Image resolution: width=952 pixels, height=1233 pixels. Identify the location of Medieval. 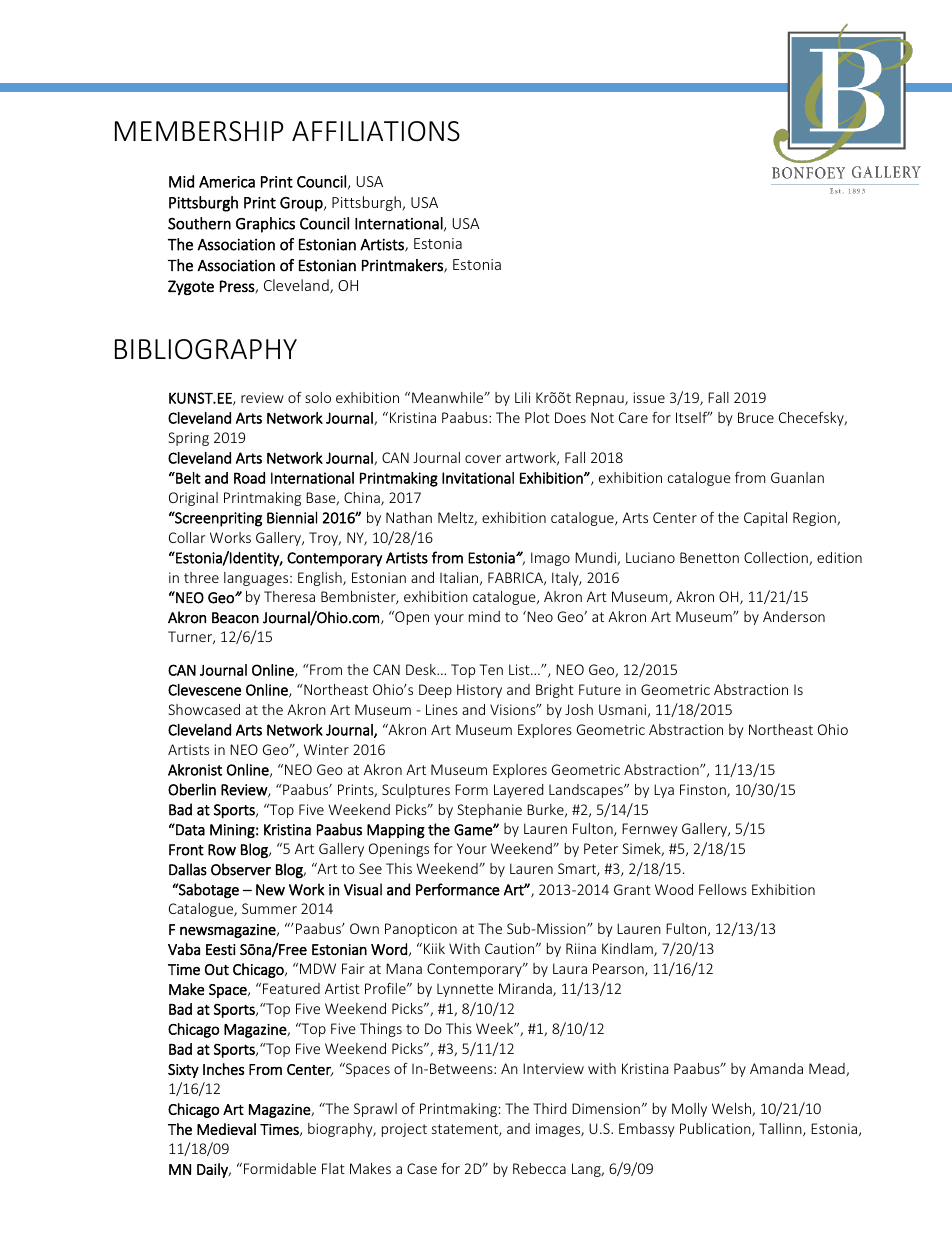
(226, 1129).
